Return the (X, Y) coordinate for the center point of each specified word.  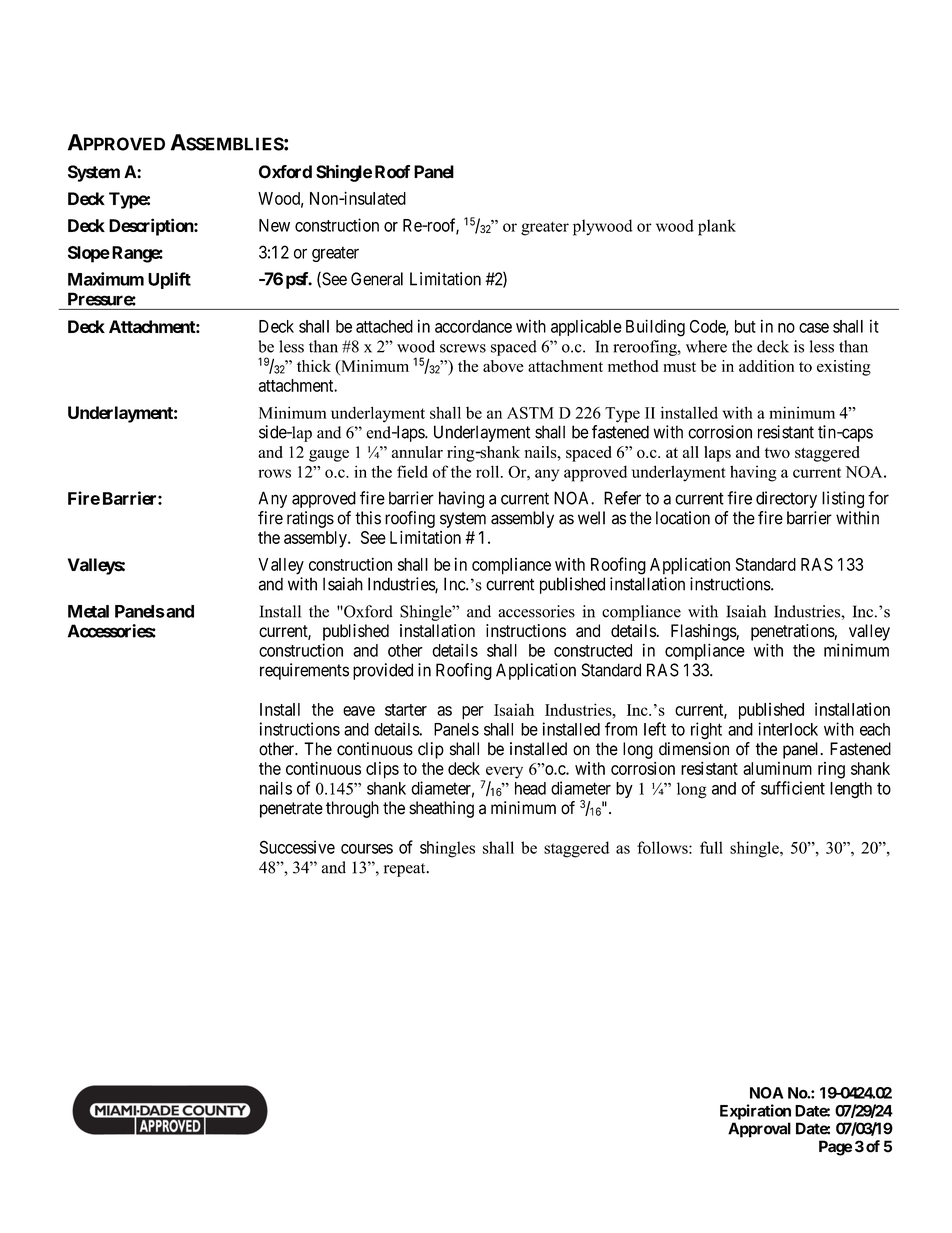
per (473, 713)
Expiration (755, 1112)
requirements (304, 671)
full (711, 847)
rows (274, 473)
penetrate (291, 810)
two (777, 453)
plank (717, 227)
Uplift (169, 280)
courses (367, 849)
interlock (788, 729)
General (377, 279)
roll (489, 471)
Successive (297, 847)
